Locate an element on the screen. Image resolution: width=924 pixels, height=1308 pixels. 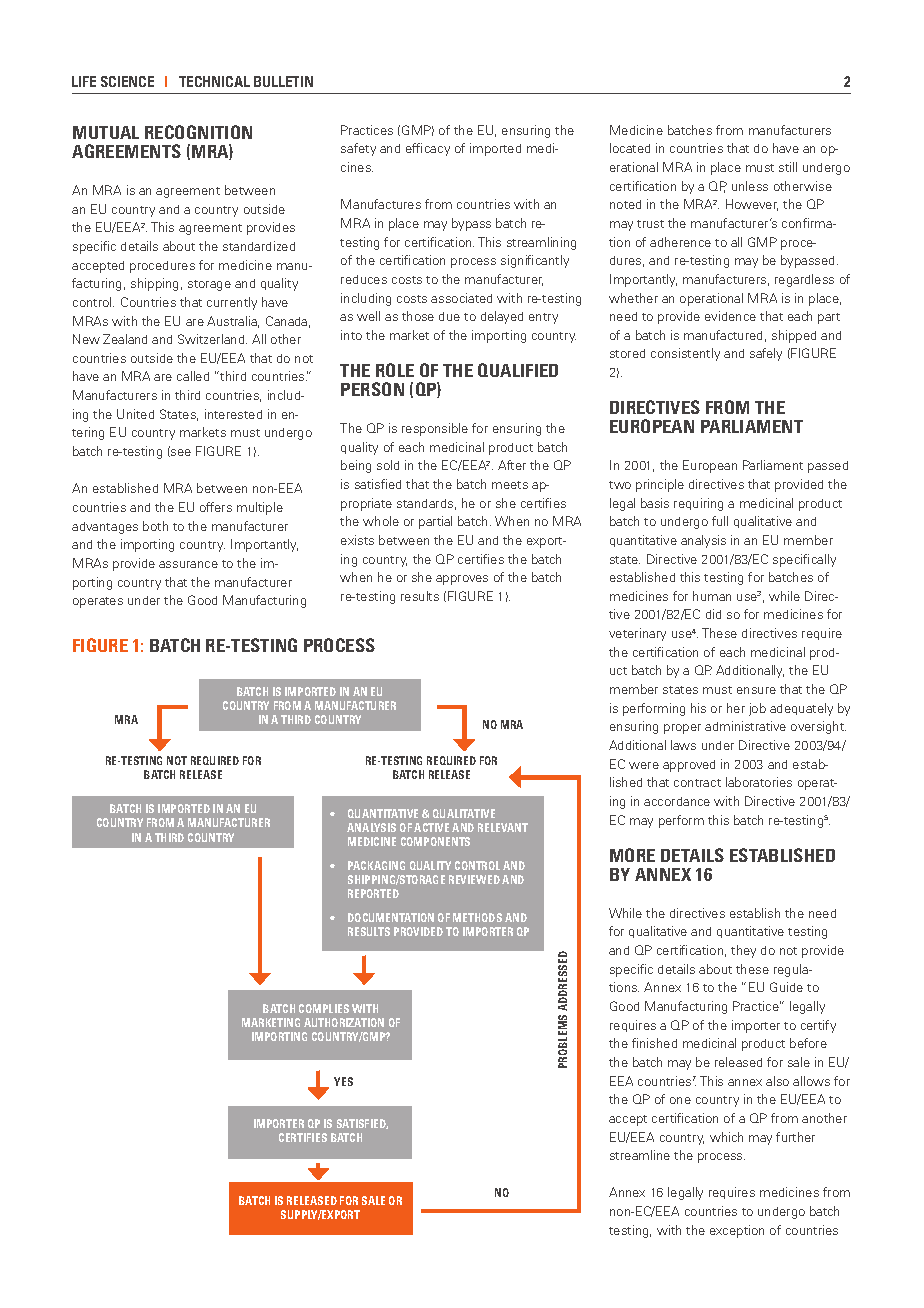
YES is located at coordinates (343, 1081).
